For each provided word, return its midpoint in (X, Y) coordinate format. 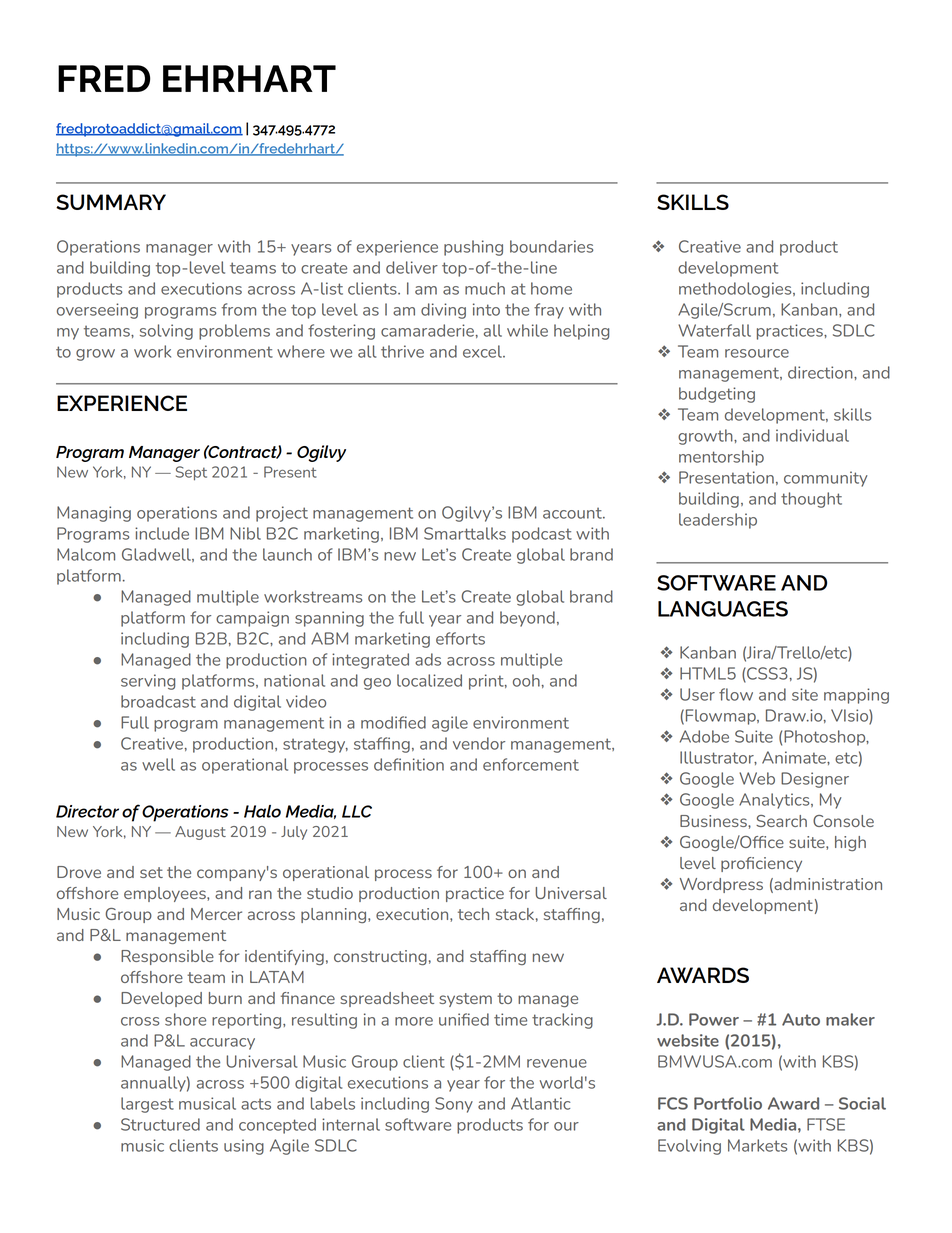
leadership (718, 521)
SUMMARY (111, 202)
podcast (542, 535)
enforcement (531, 764)
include (162, 533)
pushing (473, 248)
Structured (160, 1124)
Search (781, 821)
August (200, 833)
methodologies (736, 290)
